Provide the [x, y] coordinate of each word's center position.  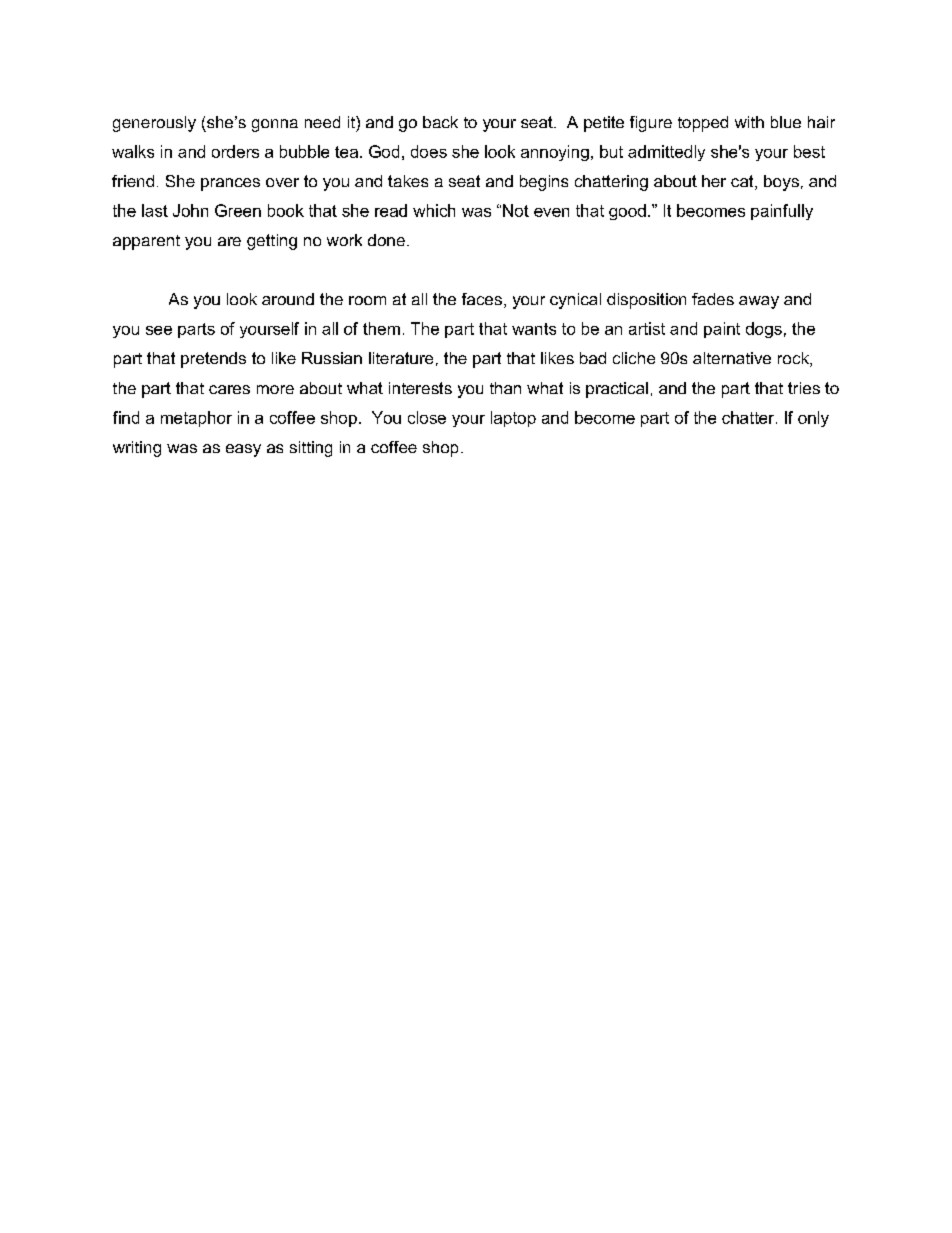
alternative [732, 358]
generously [154, 124]
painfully [782, 212]
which [434, 210]
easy [243, 450]
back [440, 122]
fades [713, 299]
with [749, 122]
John [190, 210]
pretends [213, 360]
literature [401, 358]
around [288, 299]
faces [482, 299]
